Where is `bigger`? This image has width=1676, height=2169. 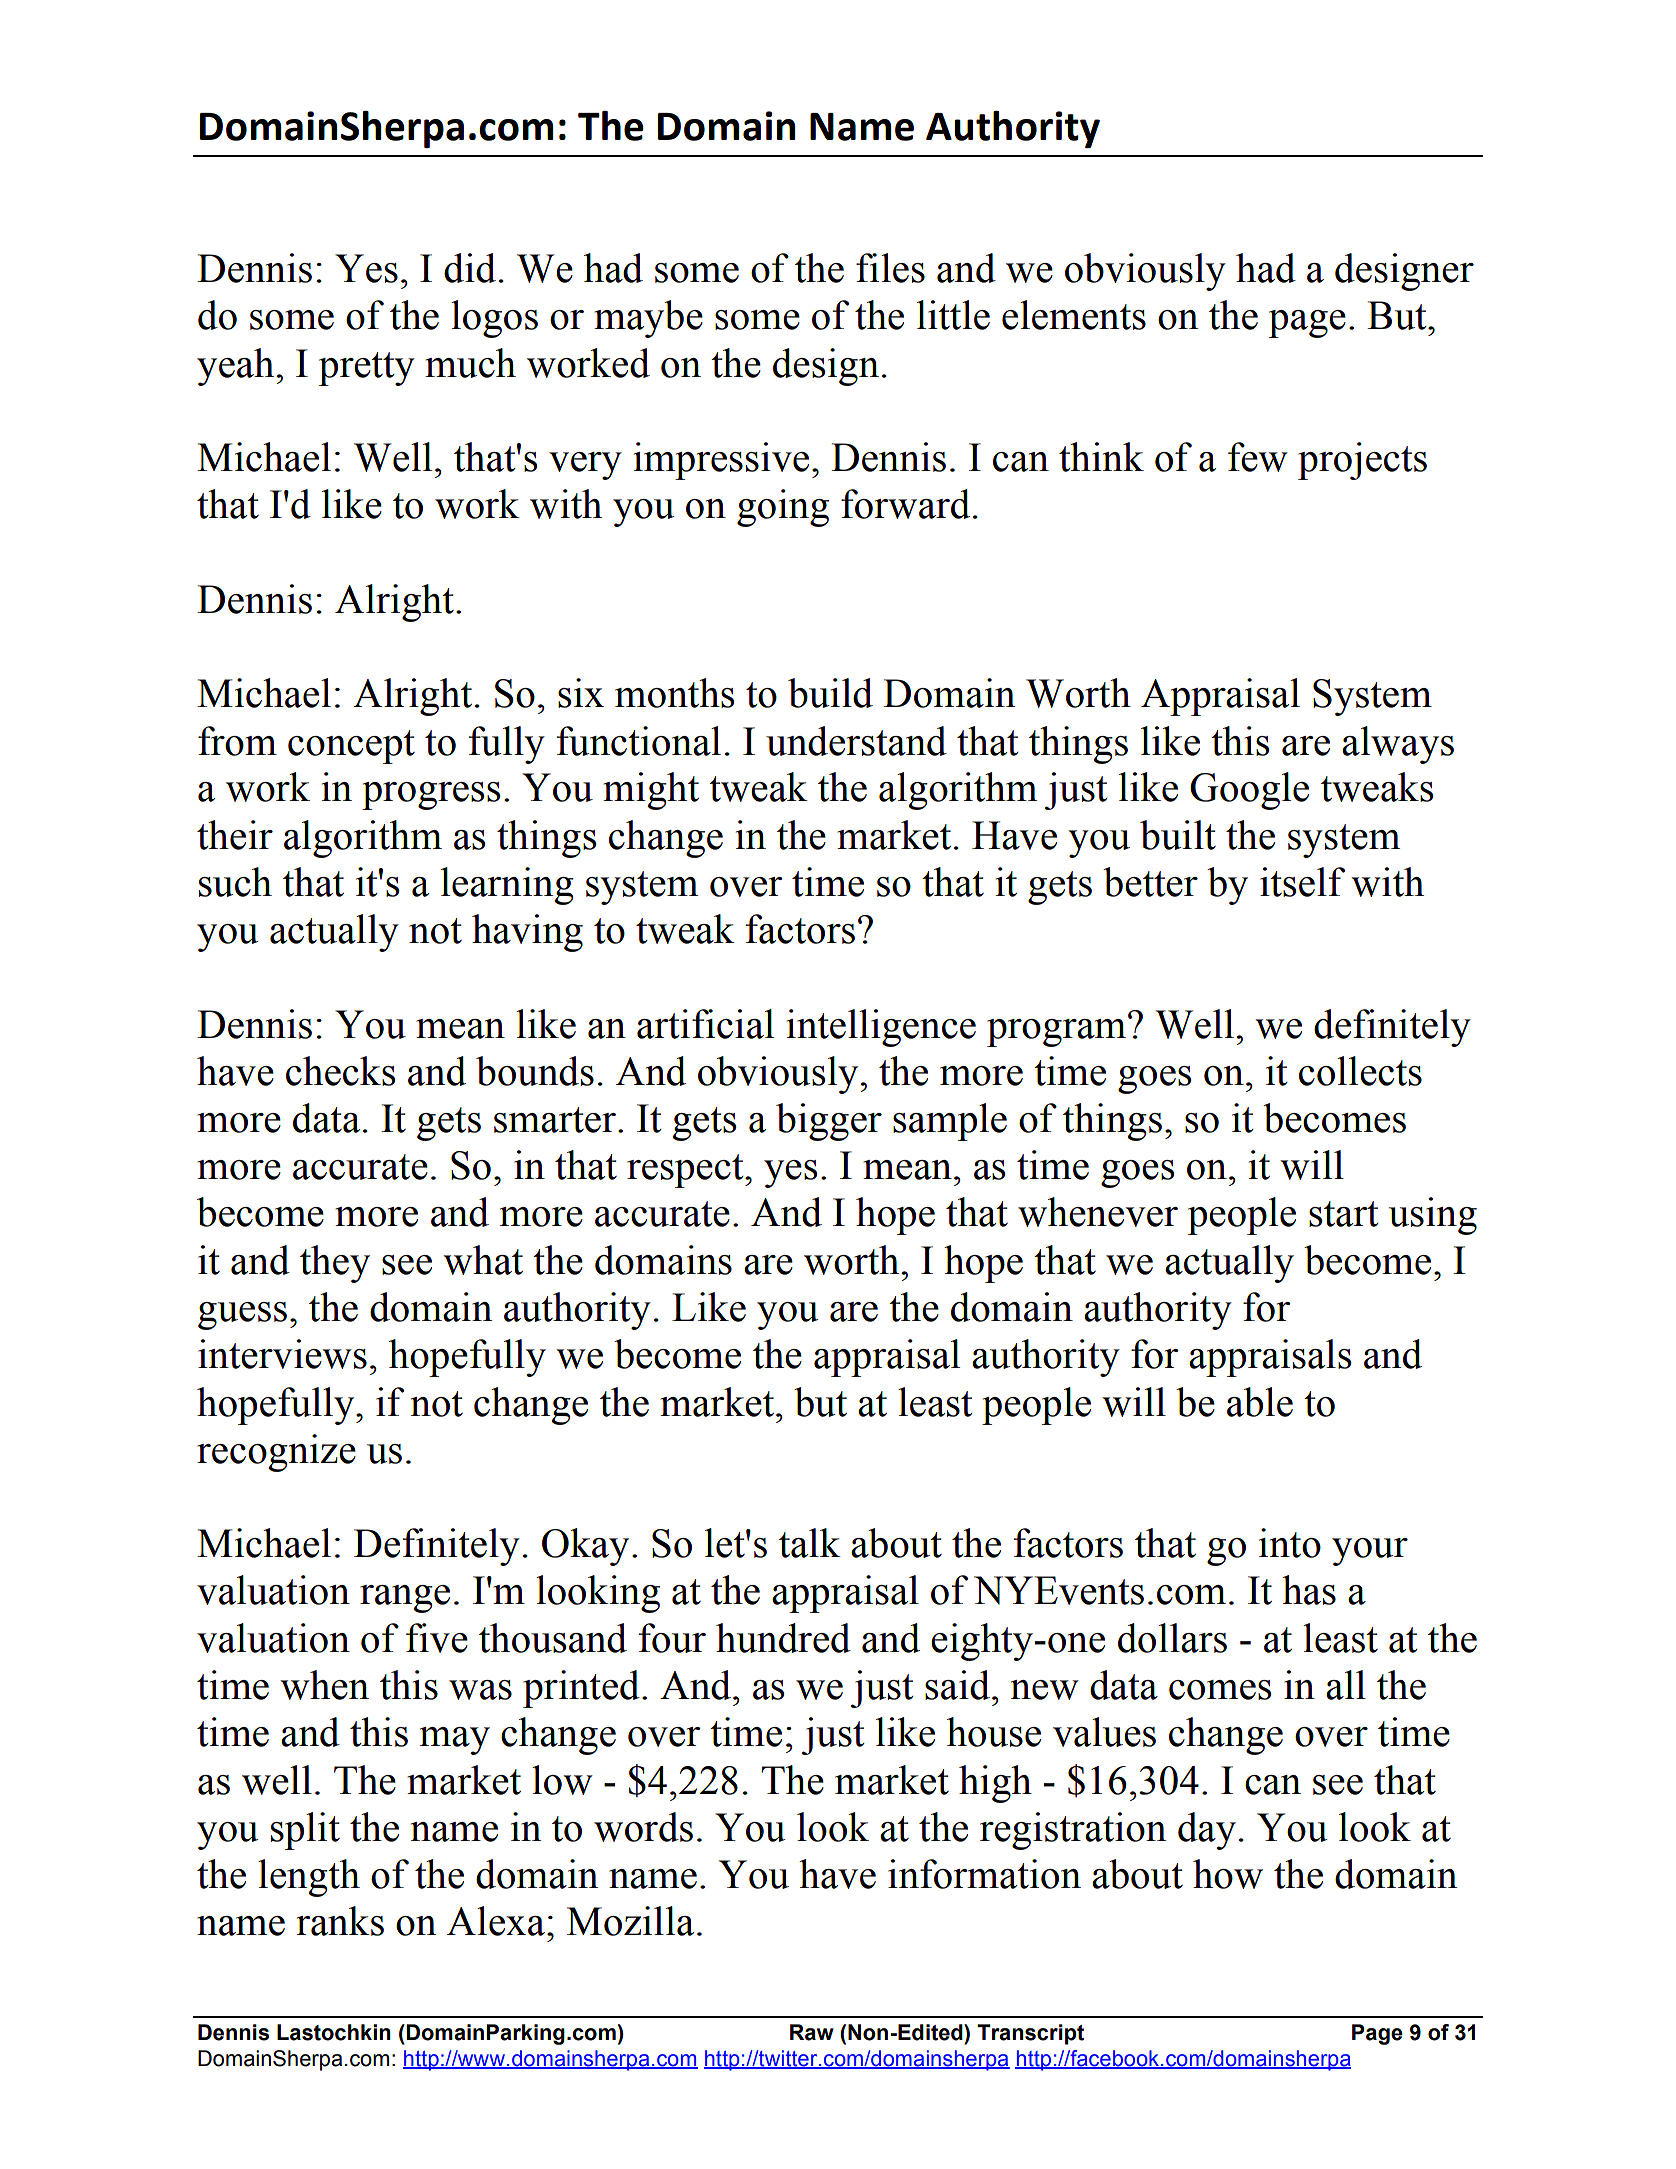
bigger is located at coordinates (829, 1122).
